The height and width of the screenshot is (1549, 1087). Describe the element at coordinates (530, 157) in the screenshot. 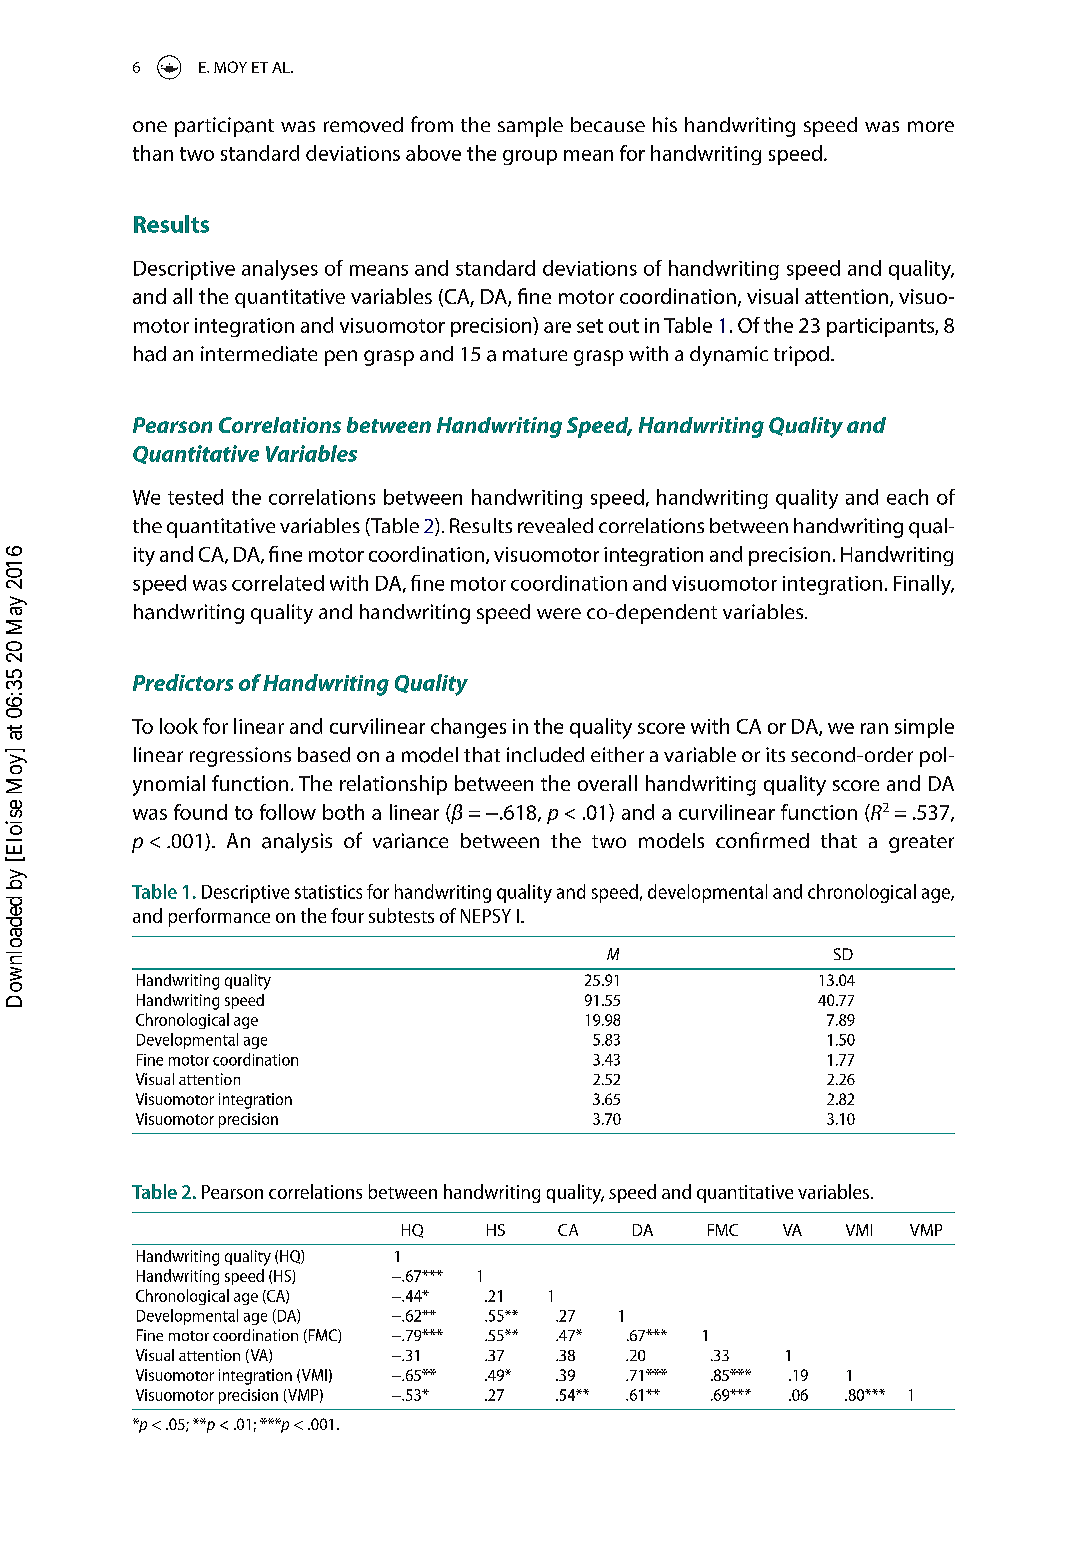

I see `group` at that location.
